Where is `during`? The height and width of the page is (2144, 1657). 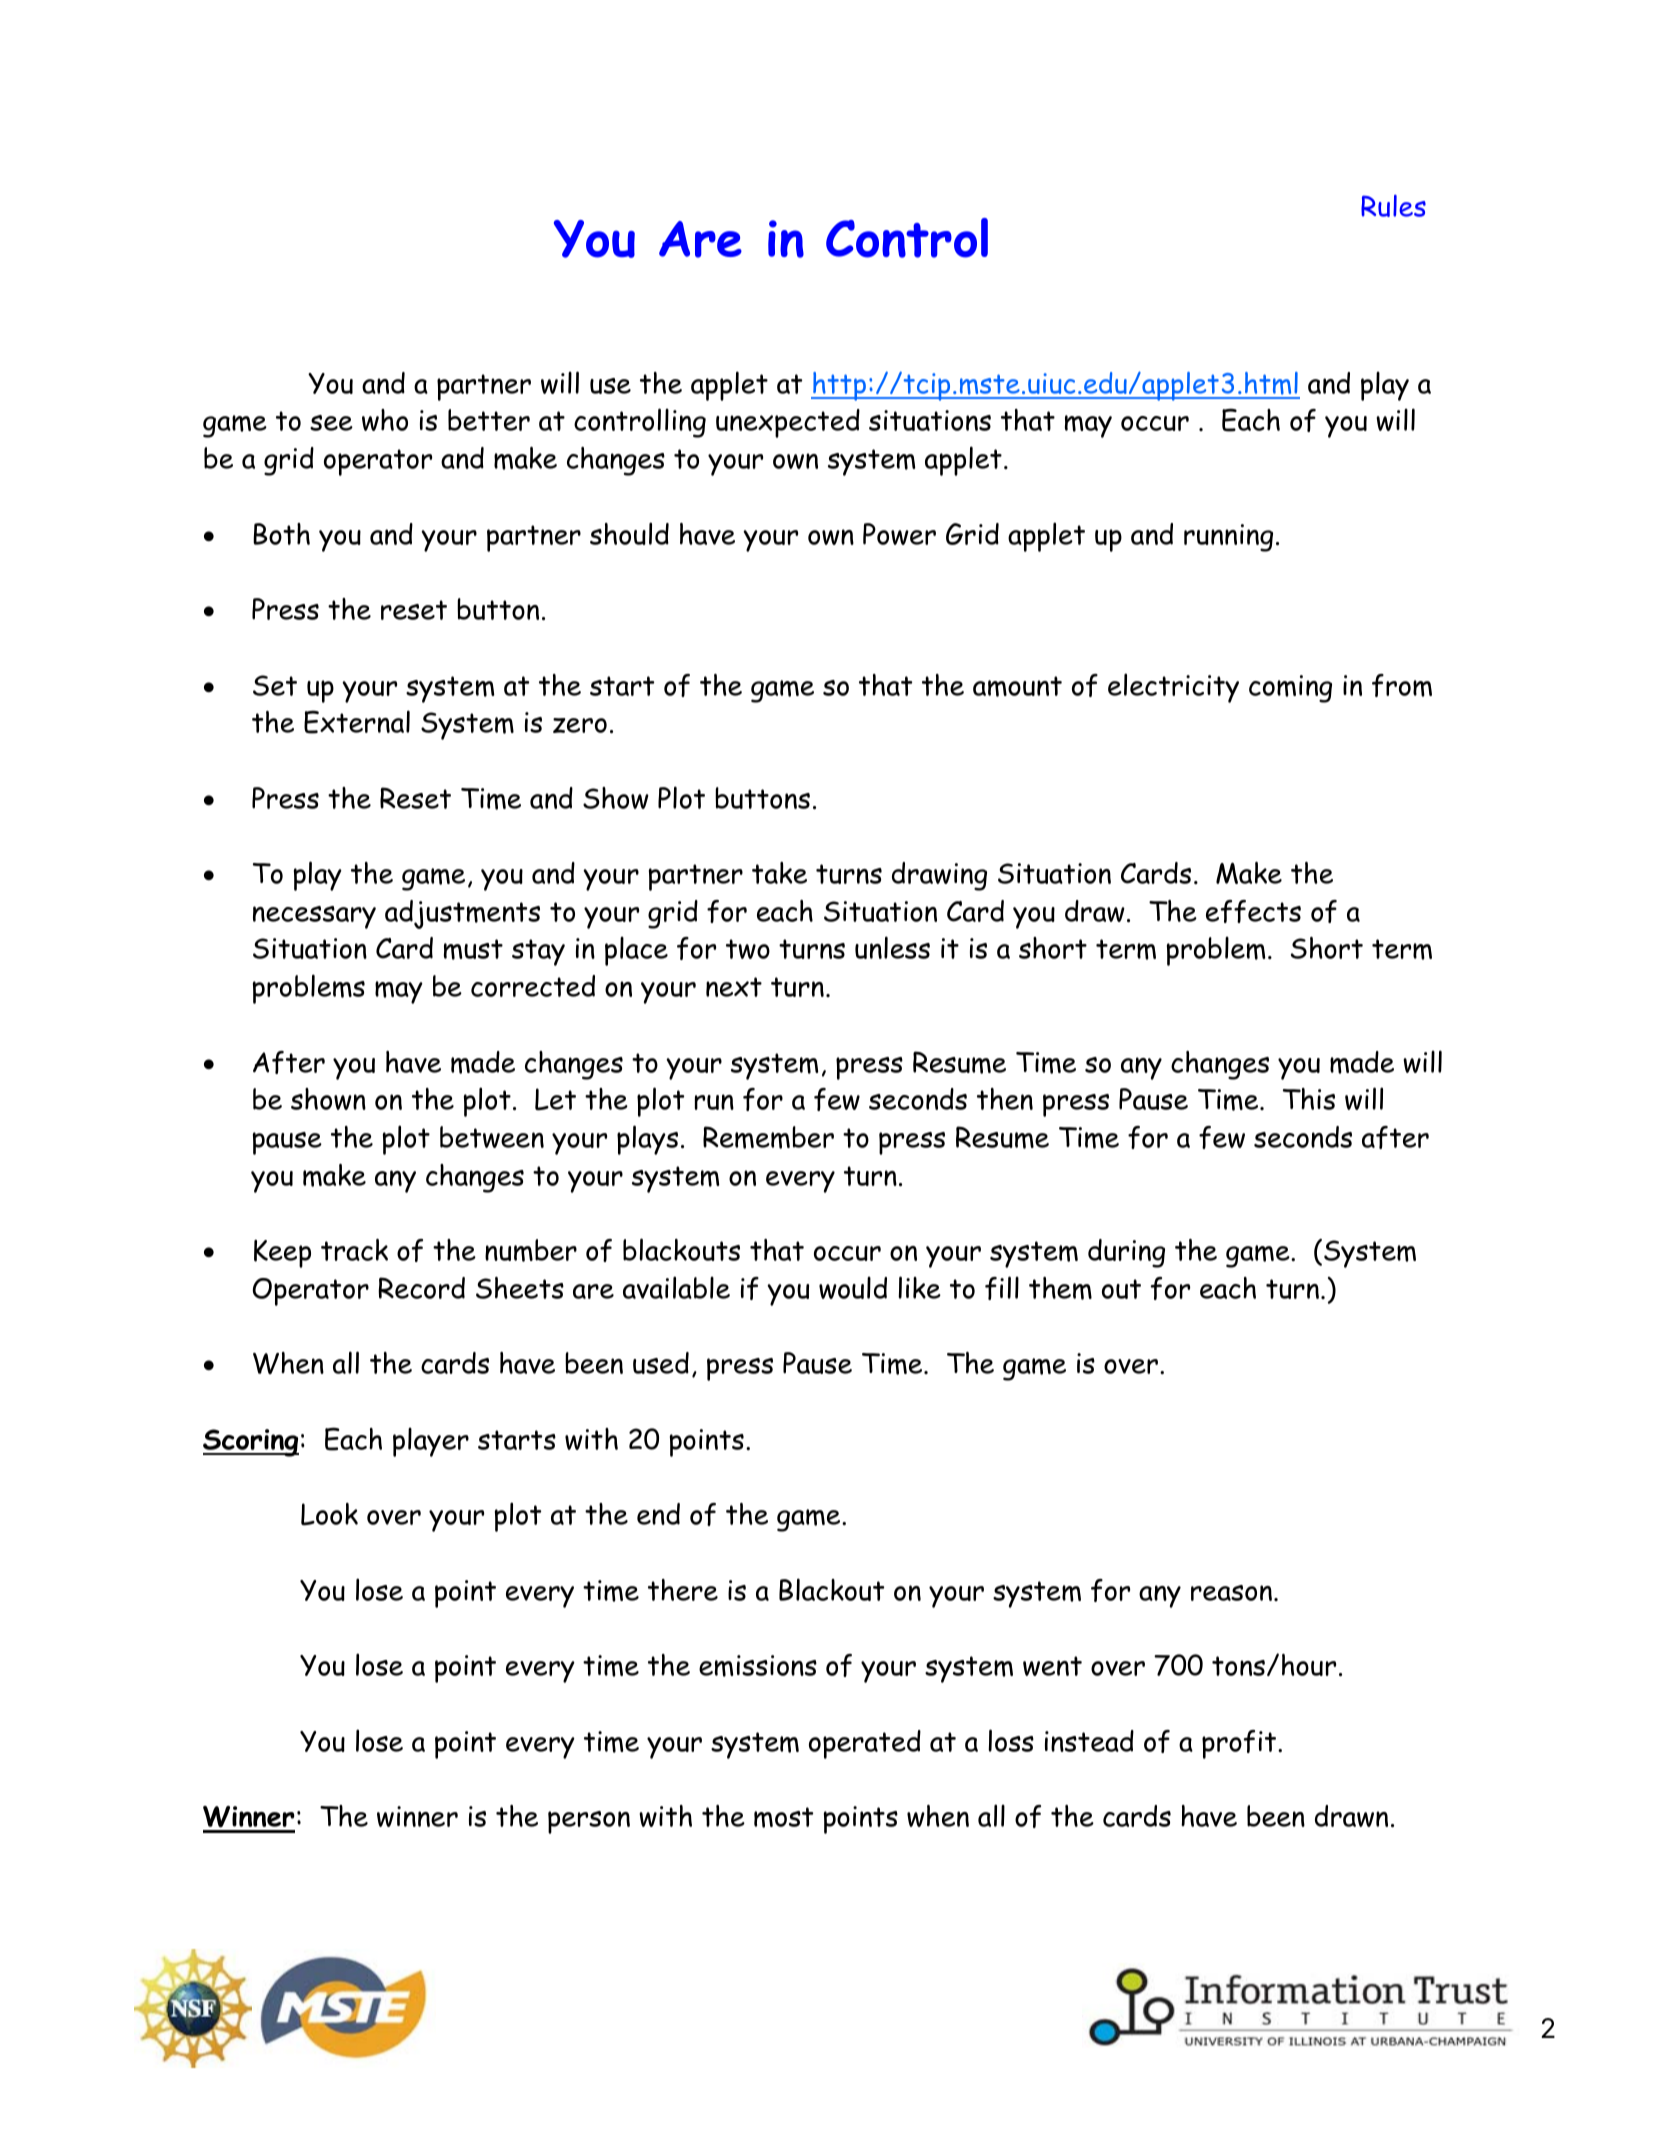 during is located at coordinates (1126, 1253).
